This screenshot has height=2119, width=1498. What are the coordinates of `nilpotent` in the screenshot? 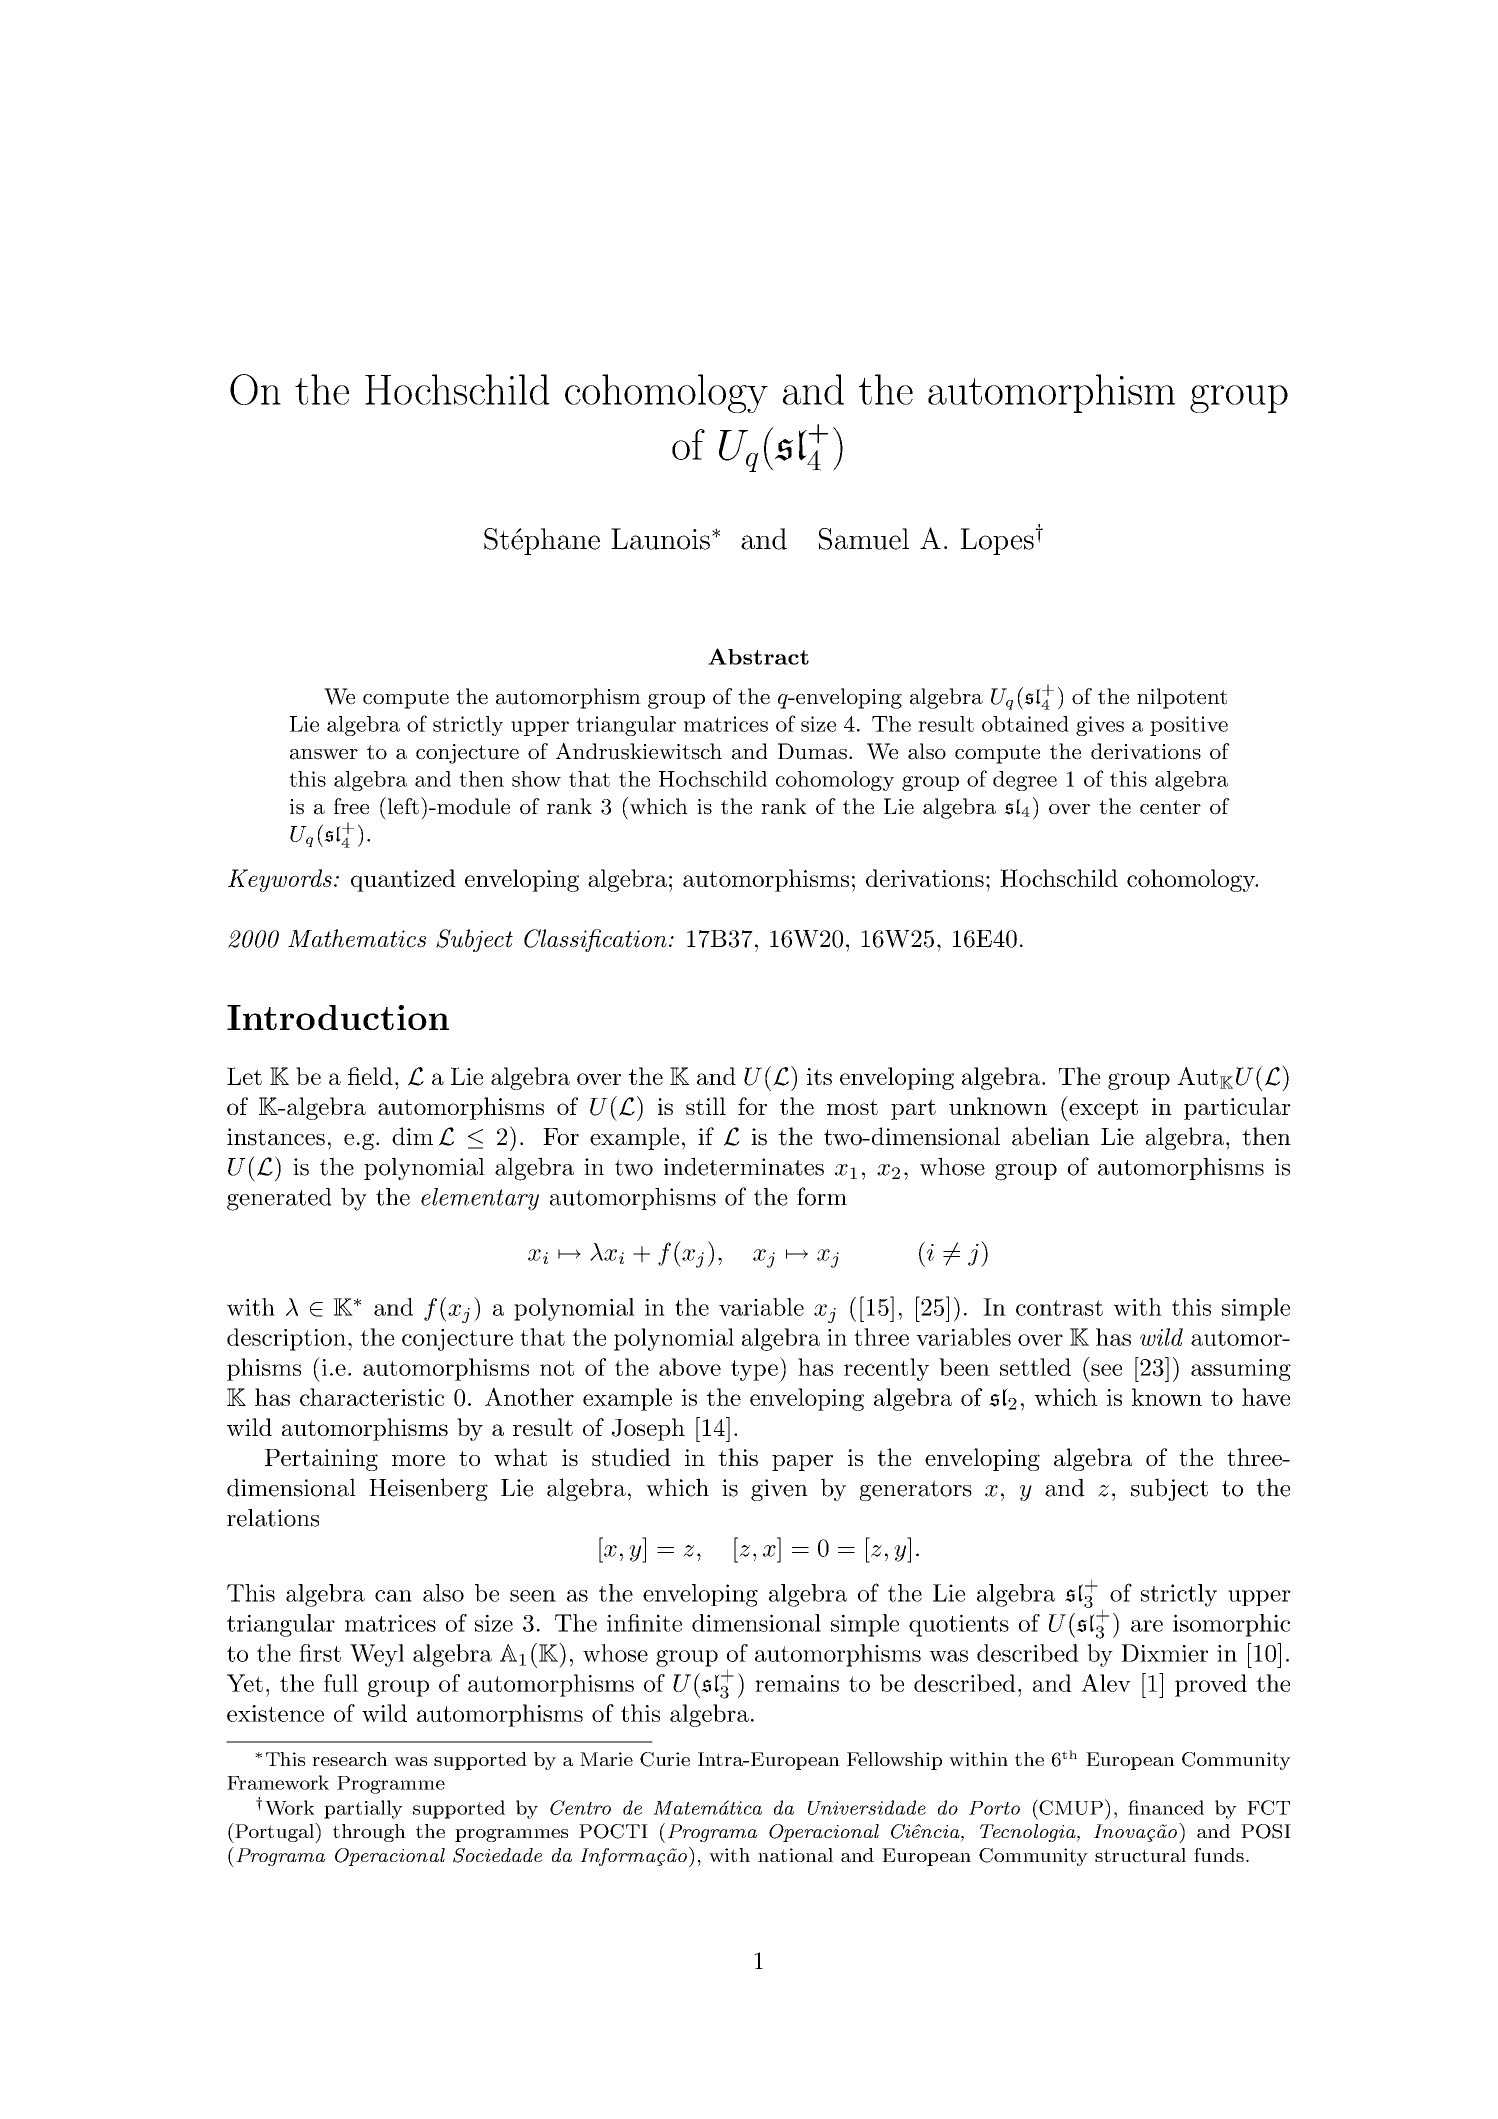 It's located at (1182, 698).
